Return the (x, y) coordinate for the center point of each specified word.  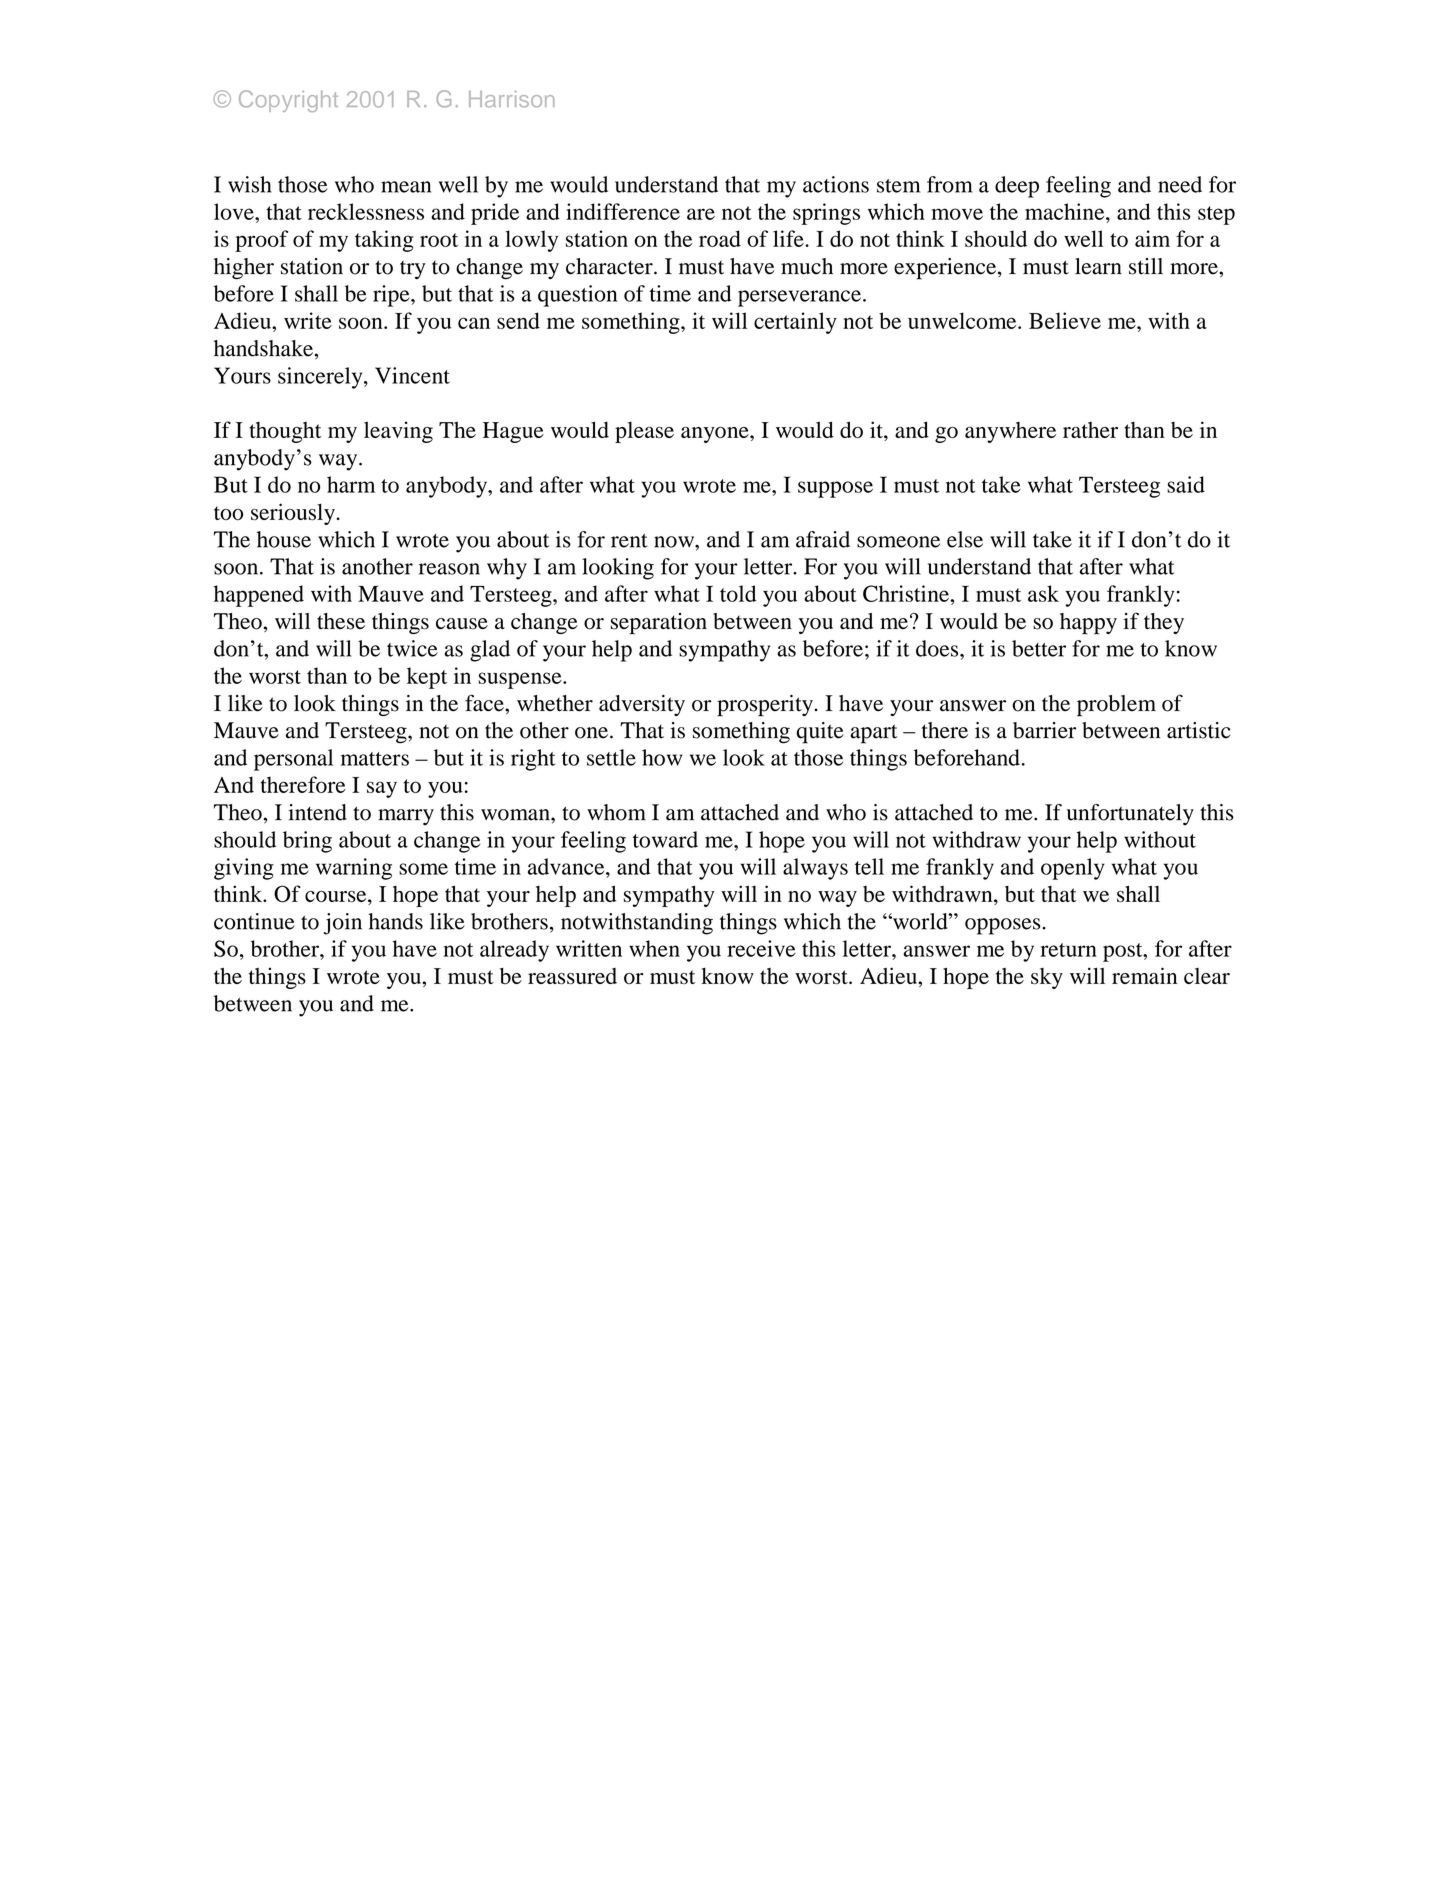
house (284, 539)
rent (629, 541)
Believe (1065, 320)
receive (761, 948)
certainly (795, 323)
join (343, 924)
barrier (1044, 730)
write (308, 320)
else (965, 539)
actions (836, 184)
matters (375, 759)
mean (406, 187)
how (662, 757)
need (1180, 184)
